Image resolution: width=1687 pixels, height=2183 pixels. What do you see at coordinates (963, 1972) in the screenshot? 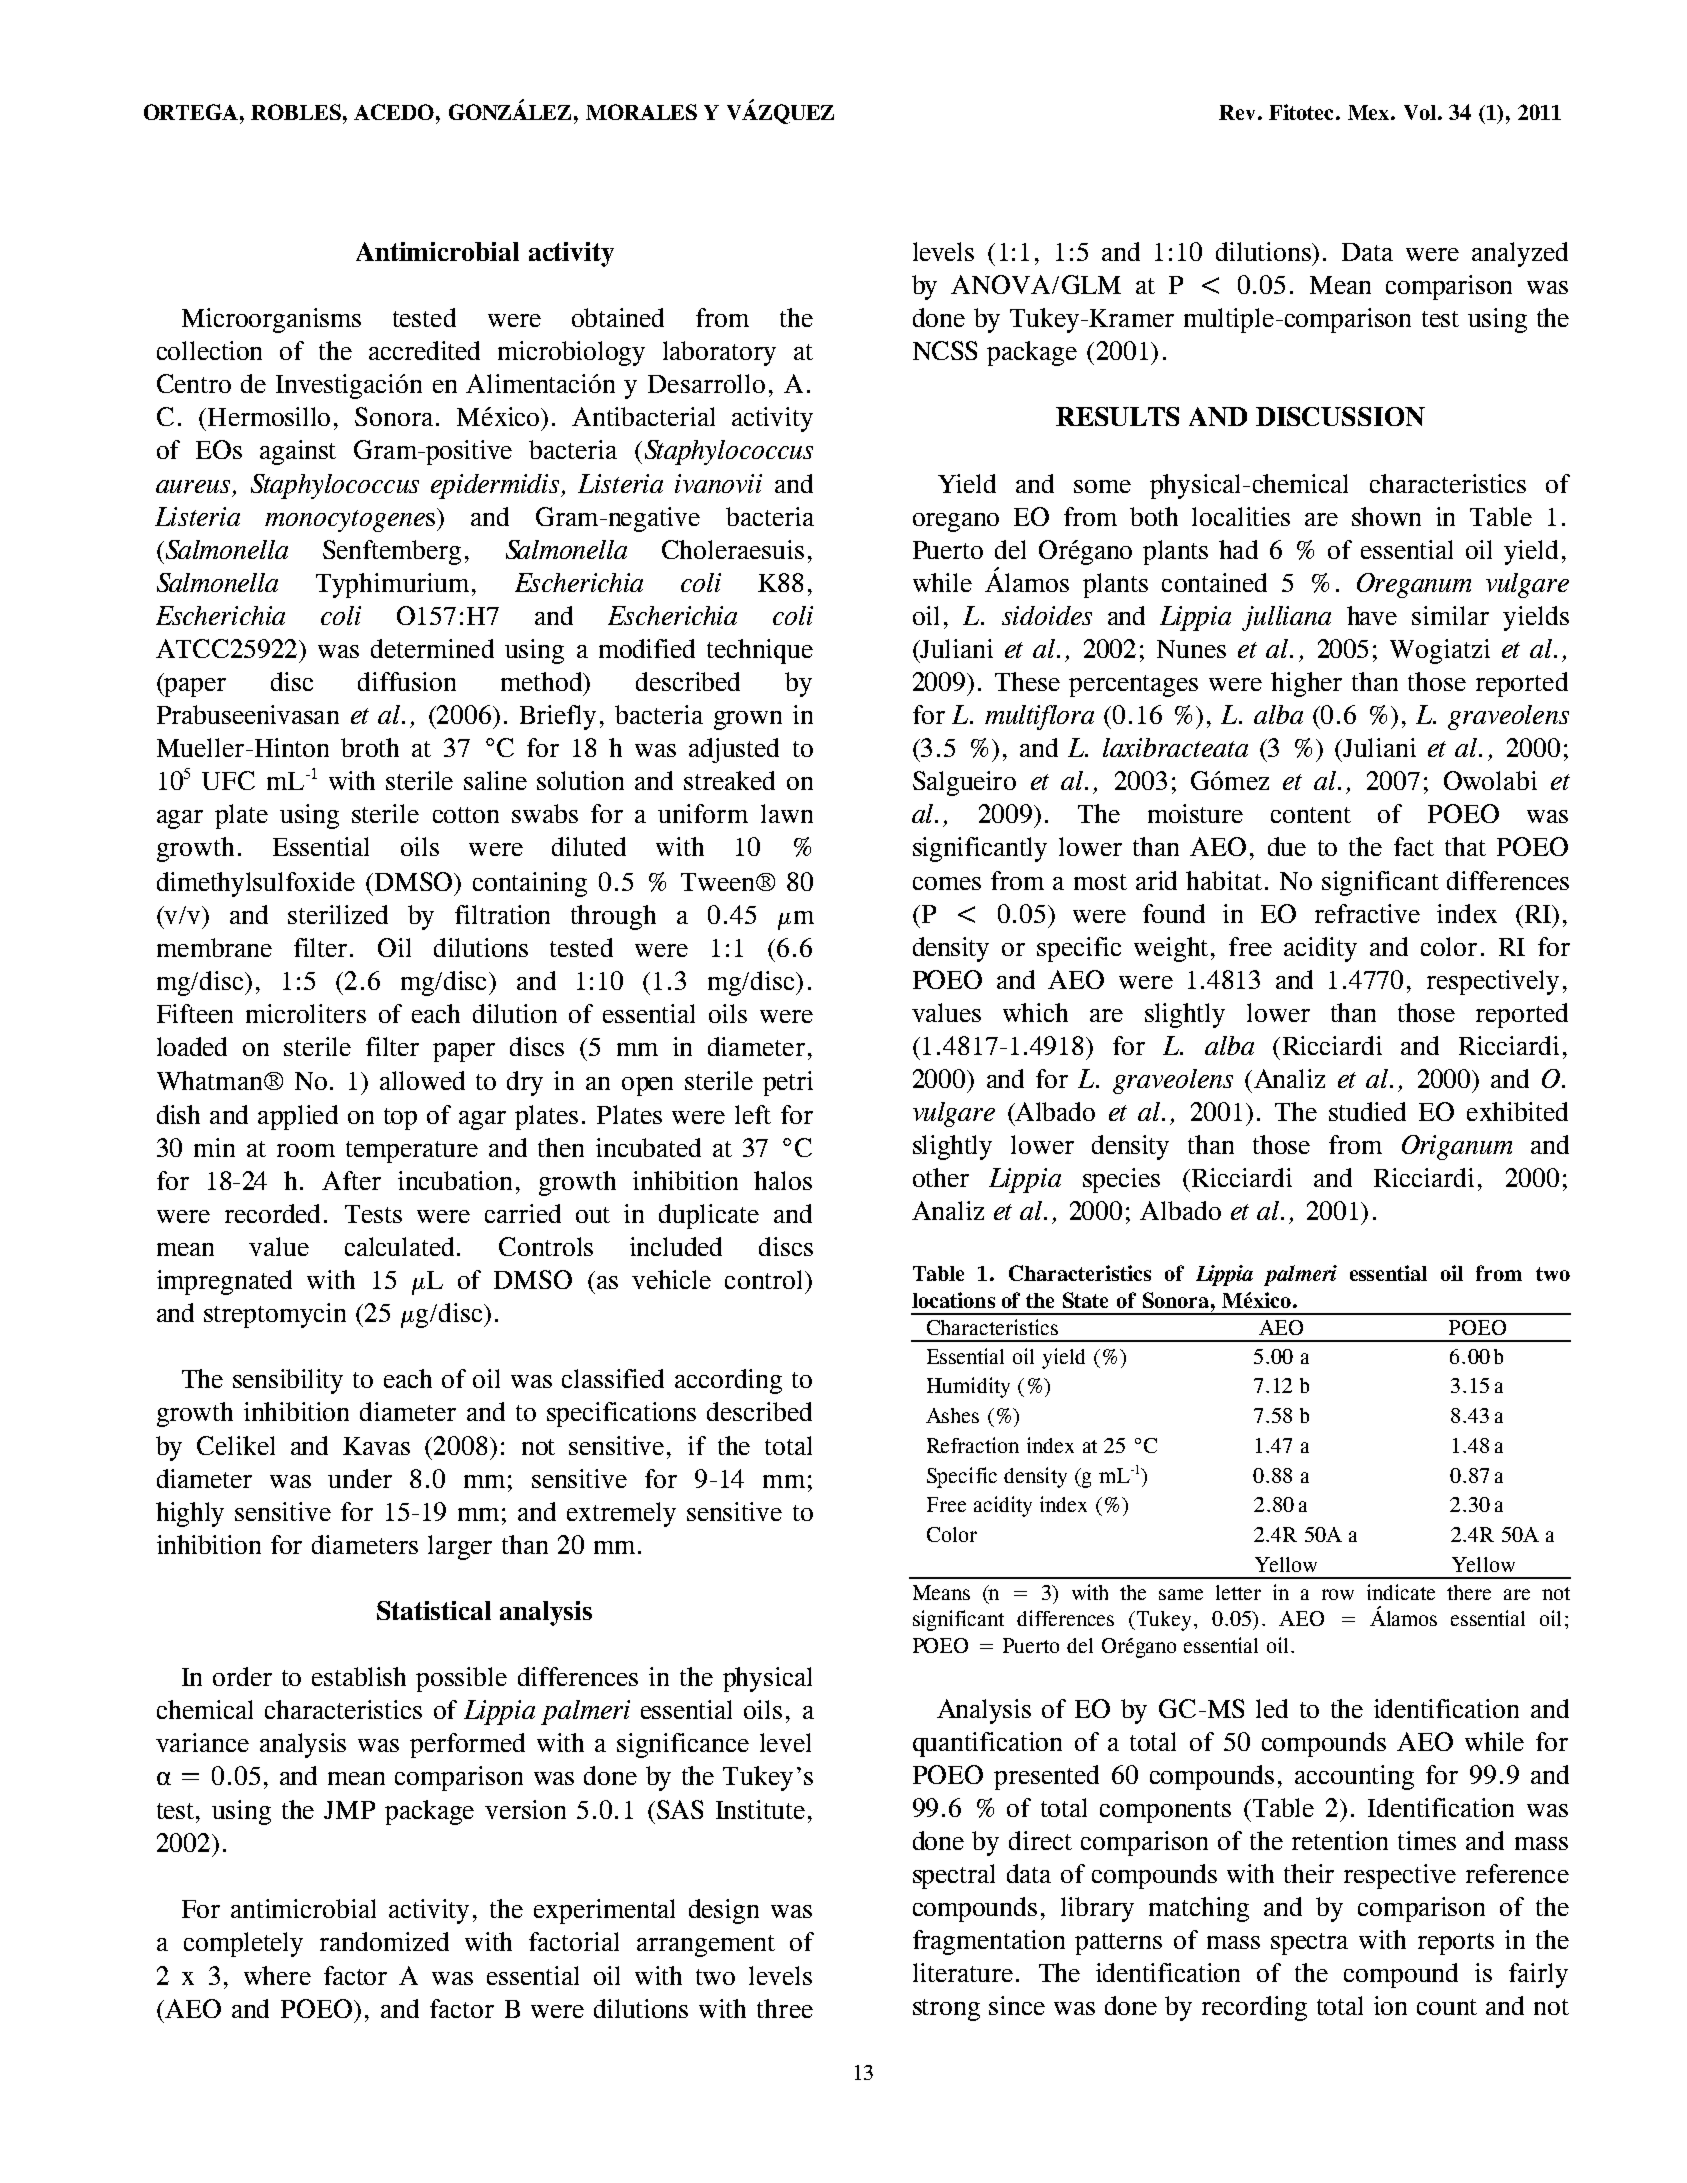
I see `literature` at bounding box center [963, 1972].
